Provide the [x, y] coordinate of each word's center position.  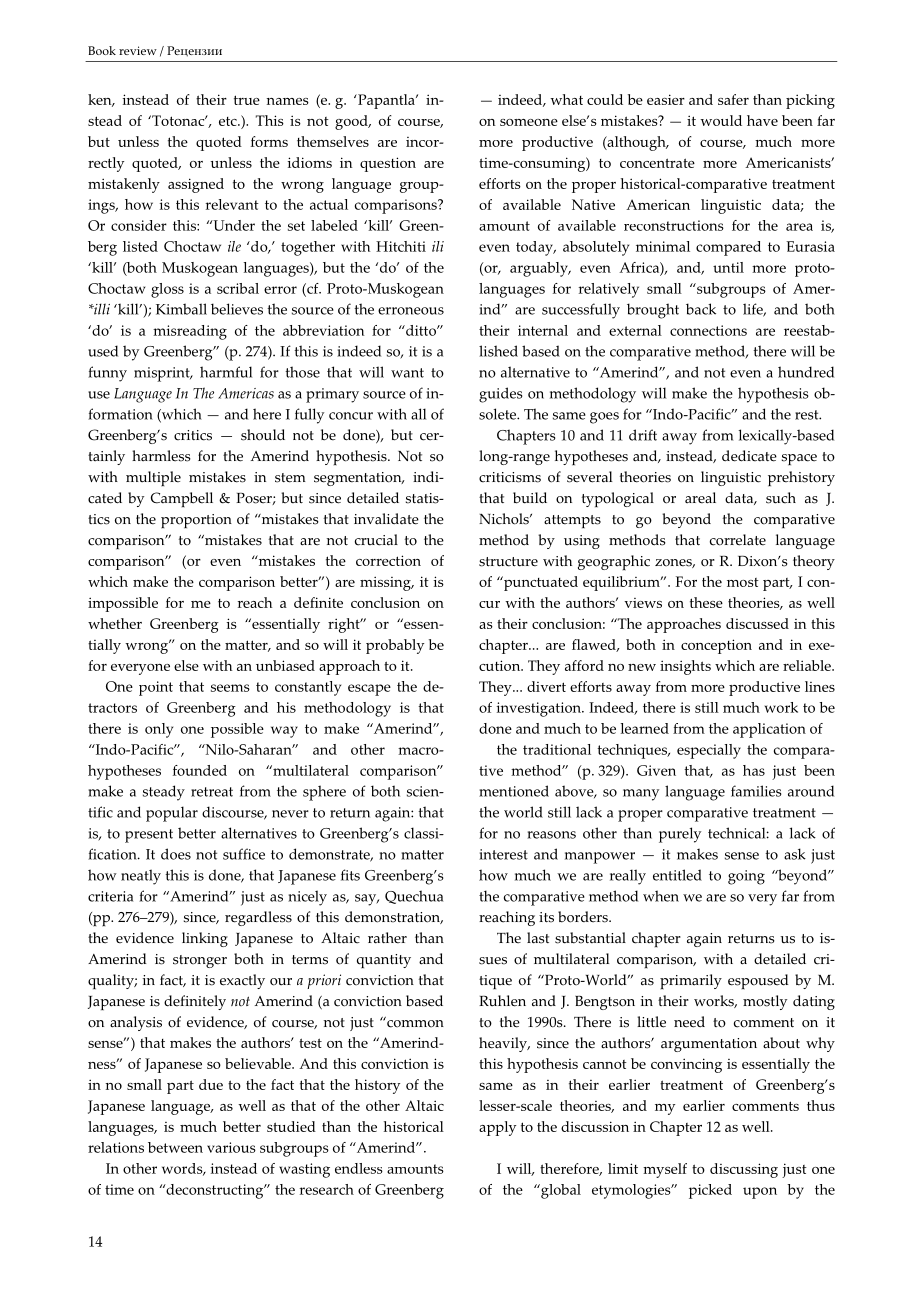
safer [733, 99]
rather [387, 938]
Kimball [181, 309]
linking [205, 939]
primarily [691, 981]
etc [229, 121]
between [175, 1147]
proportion [196, 521]
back [701, 309]
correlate [738, 540]
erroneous [411, 311]
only [159, 730]
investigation [540, 709]
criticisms [510, 477]
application [769, 730]
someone [529, 122]
